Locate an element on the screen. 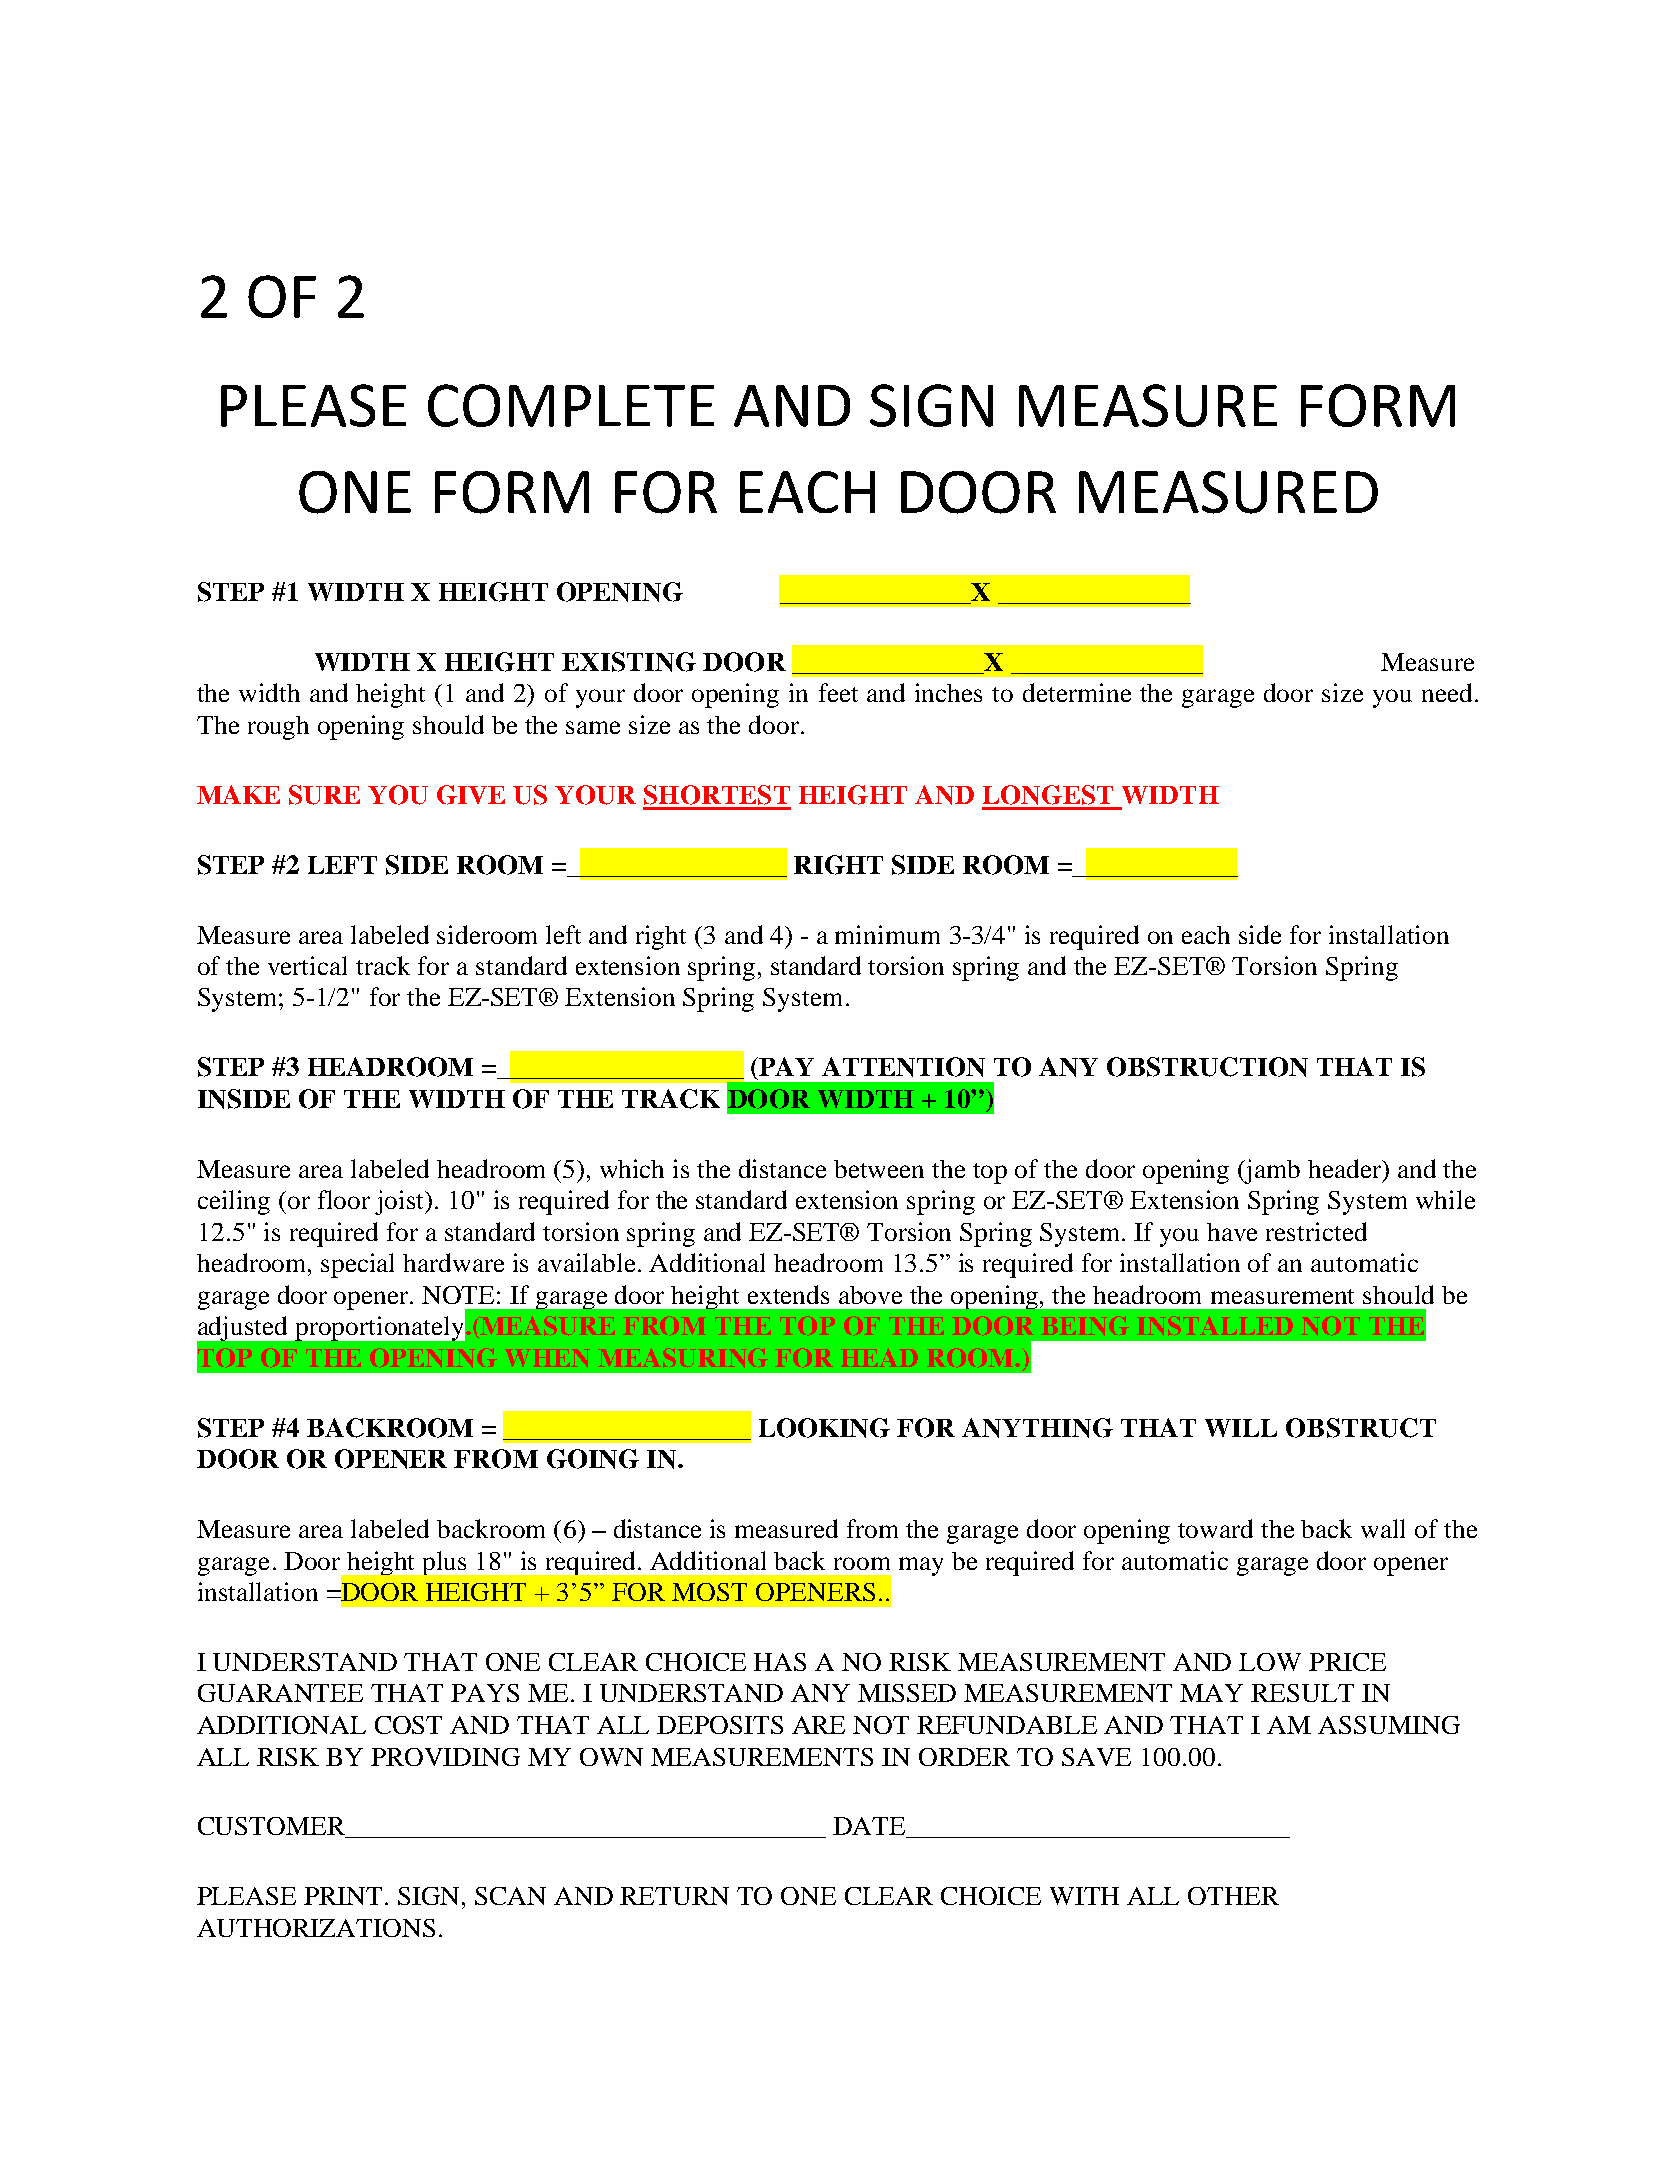  LOOKING is located at coordinates (824, 1428).
